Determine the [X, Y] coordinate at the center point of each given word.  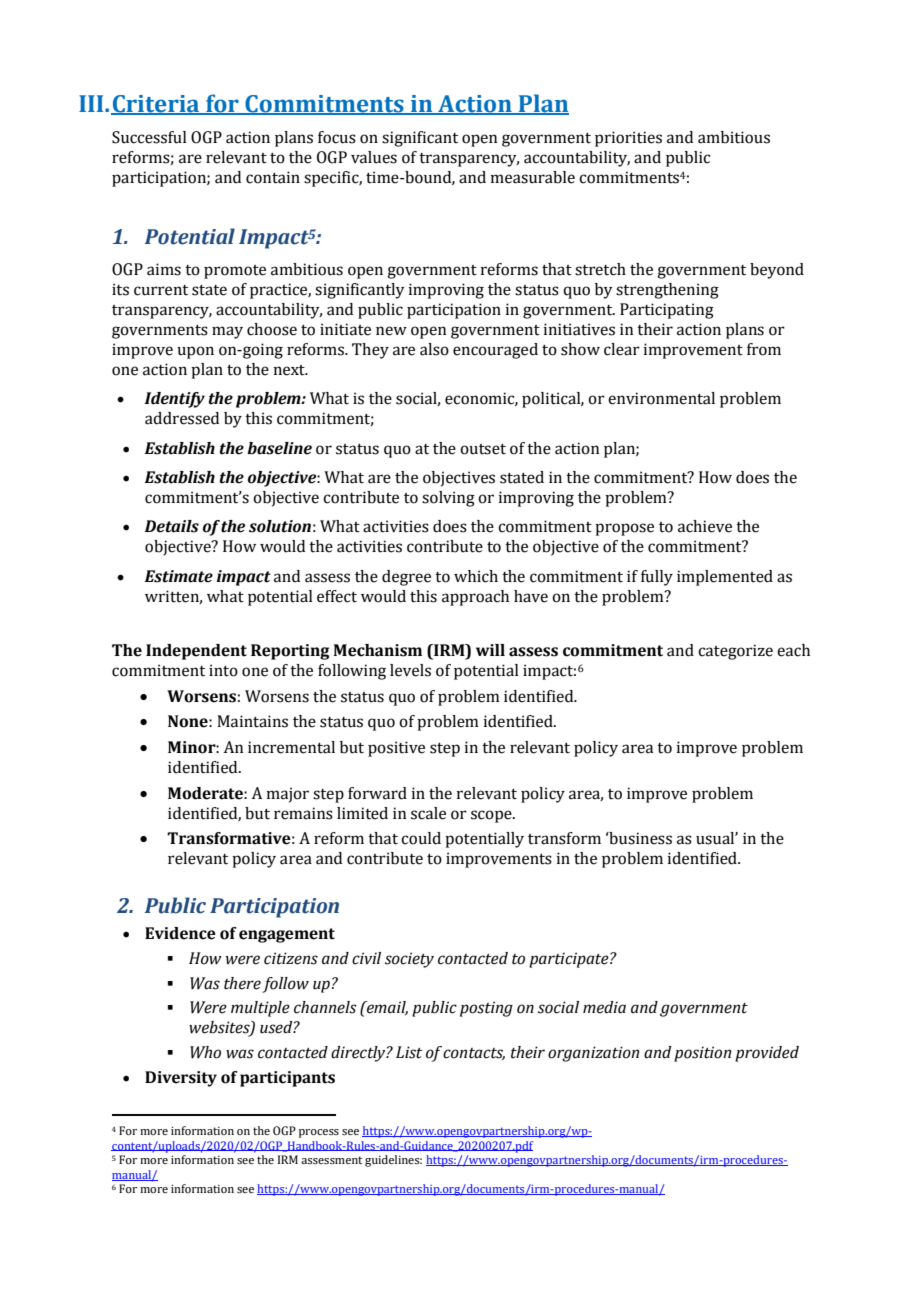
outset [483, 449]
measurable [533, 177]
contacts [474, 1054]
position [702, 1054]
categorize [735, 652]
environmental [661, 398]
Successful [149, 137]
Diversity [181, 1079]
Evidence [180, 933]
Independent [196, 652]
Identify [174, 400]
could [421, 838]
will [490, 650]
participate [570, 960]
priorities [628, 139]
